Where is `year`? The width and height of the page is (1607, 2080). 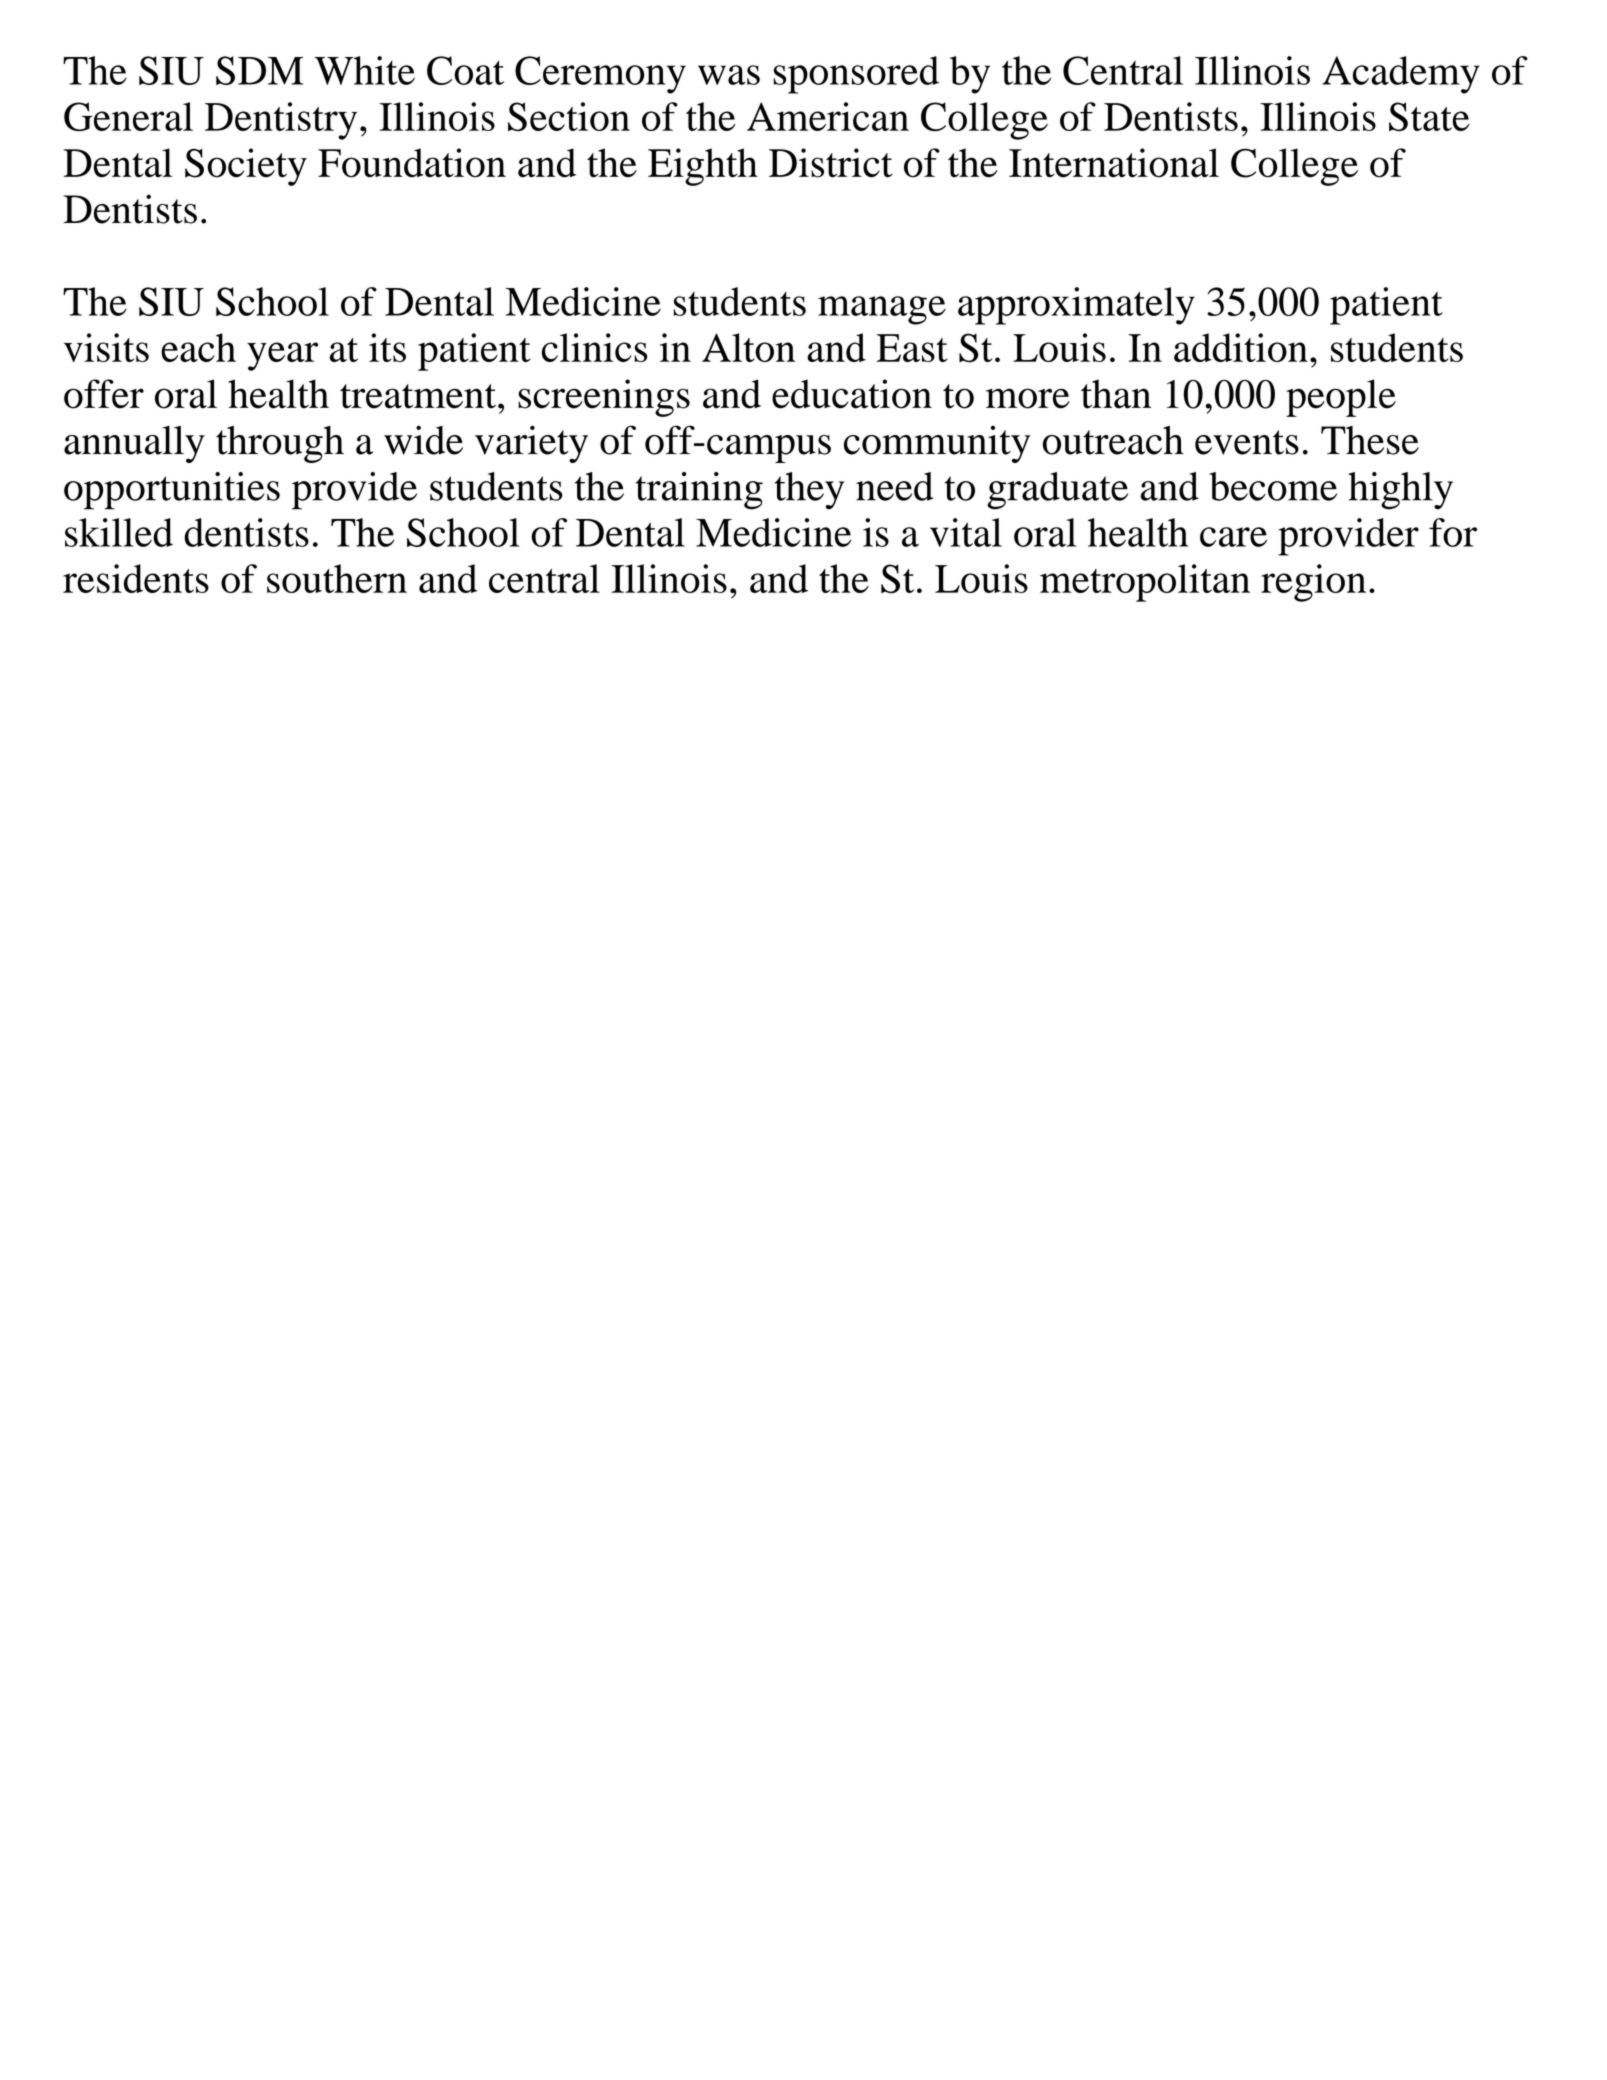 year is located at coordinates (282, 356).
